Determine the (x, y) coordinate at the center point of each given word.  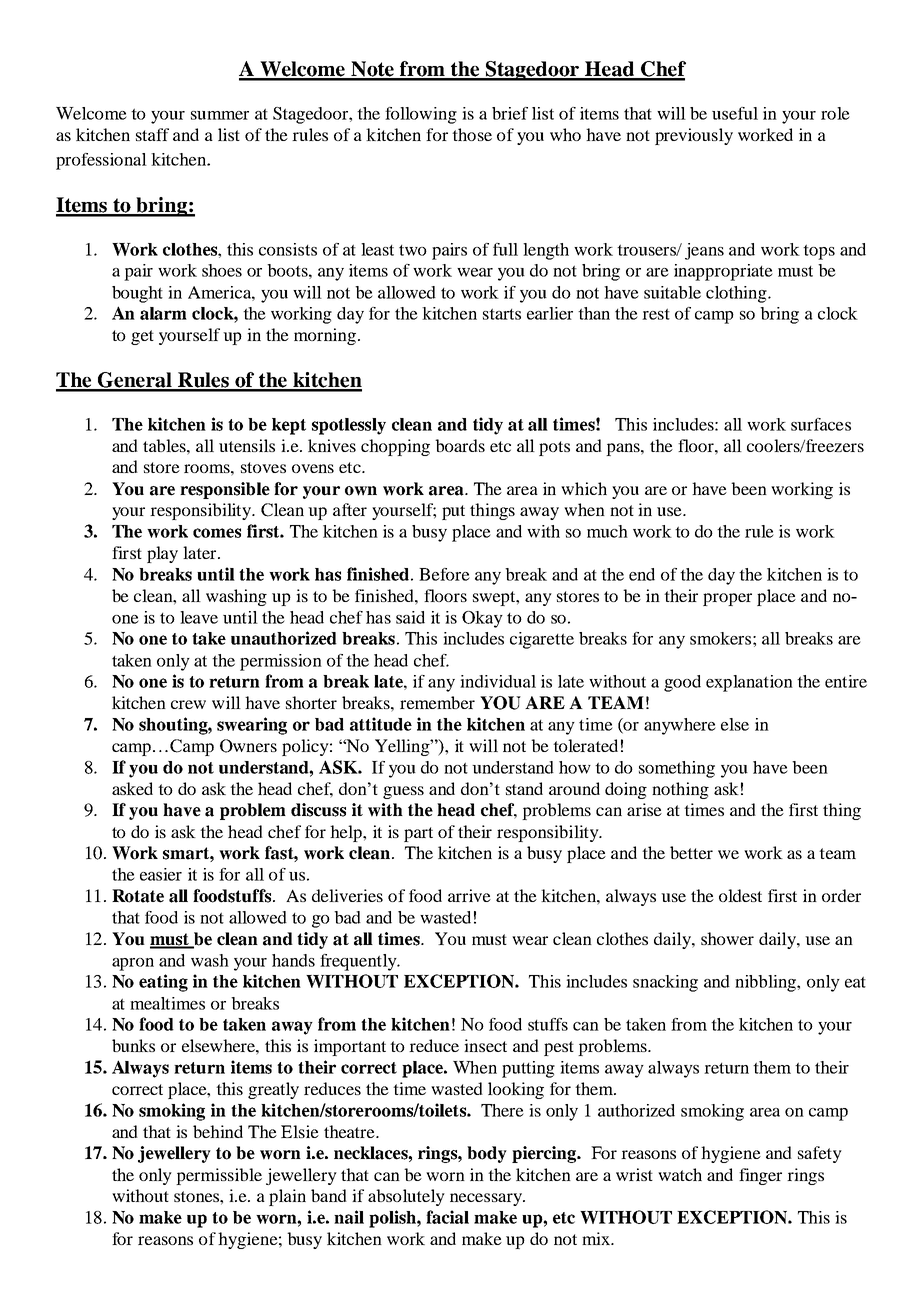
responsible (225, 490)
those (472, 134)
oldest (740, 895)
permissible (219, 1176)
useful (735, 113)
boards (460, 445)
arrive (469, 895)
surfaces (821, 424)
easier (161, 874)
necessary (487, 1199)
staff (152, 134)
